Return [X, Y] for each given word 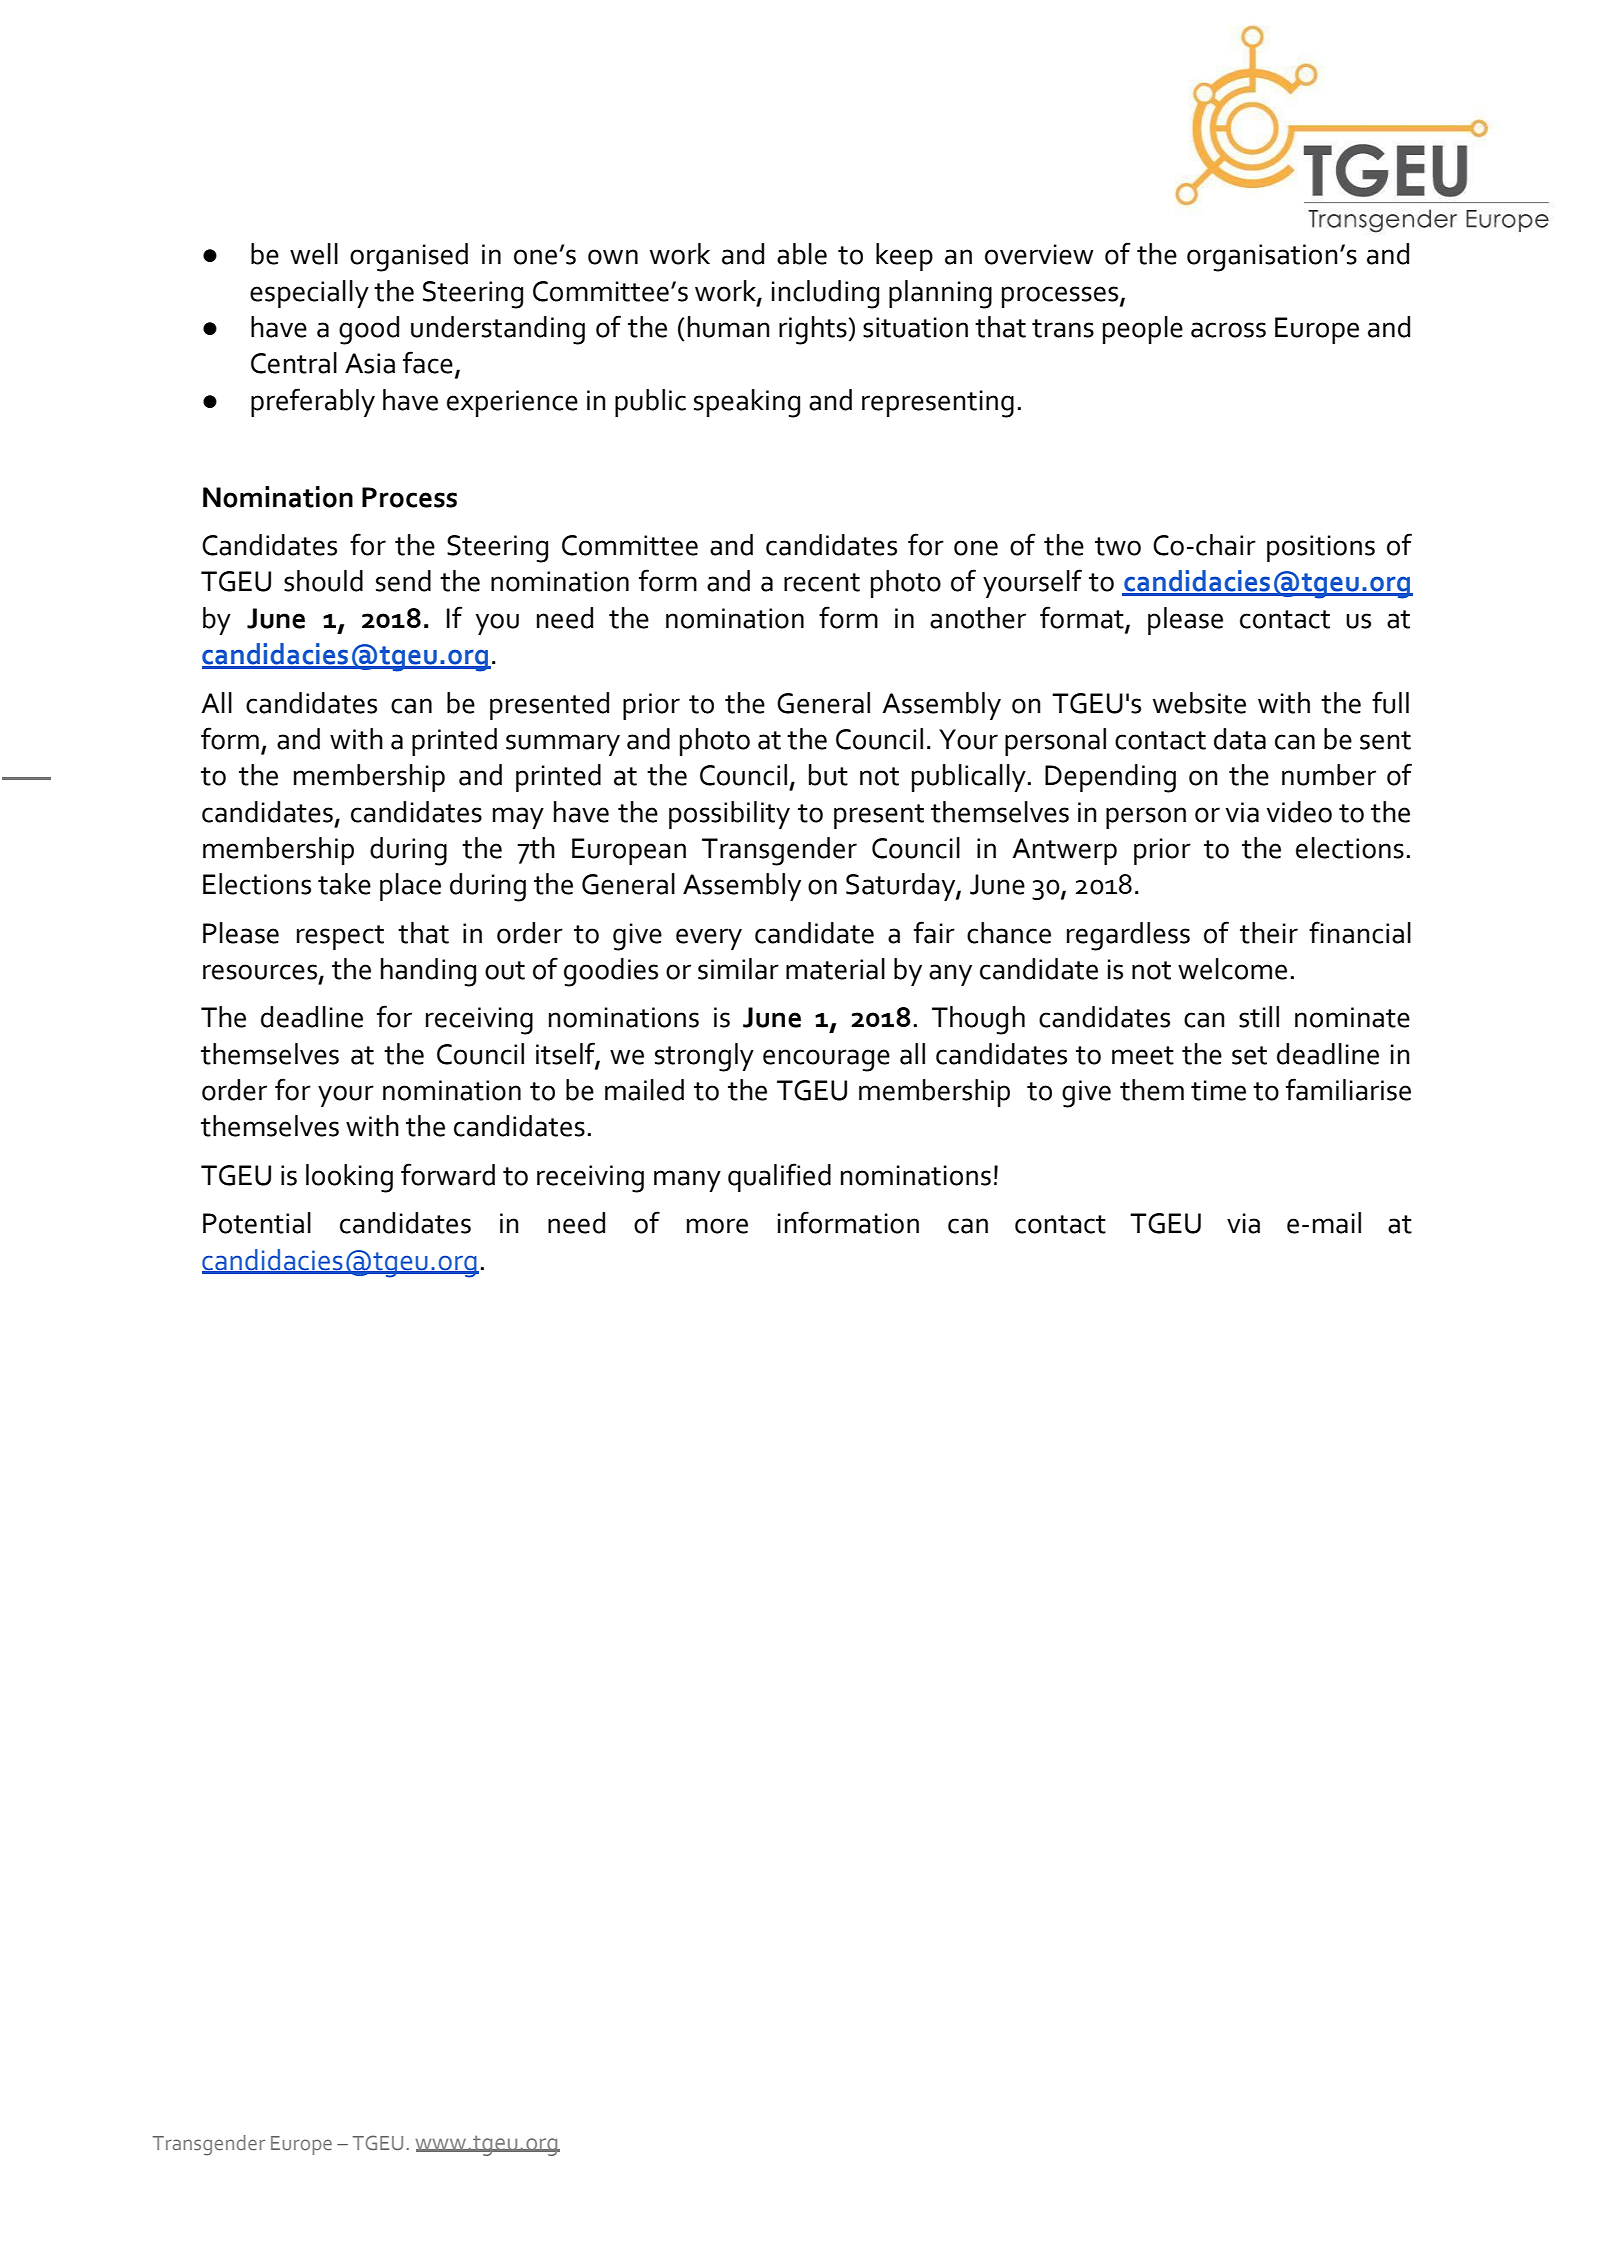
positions [1321, 548]
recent [822, 582]
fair [934, 932]
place [410, 887]
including [825, 294]
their [1269, 933]
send [403, 581]
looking [349, 1178]
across [1228, 330]
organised [409, 257]
